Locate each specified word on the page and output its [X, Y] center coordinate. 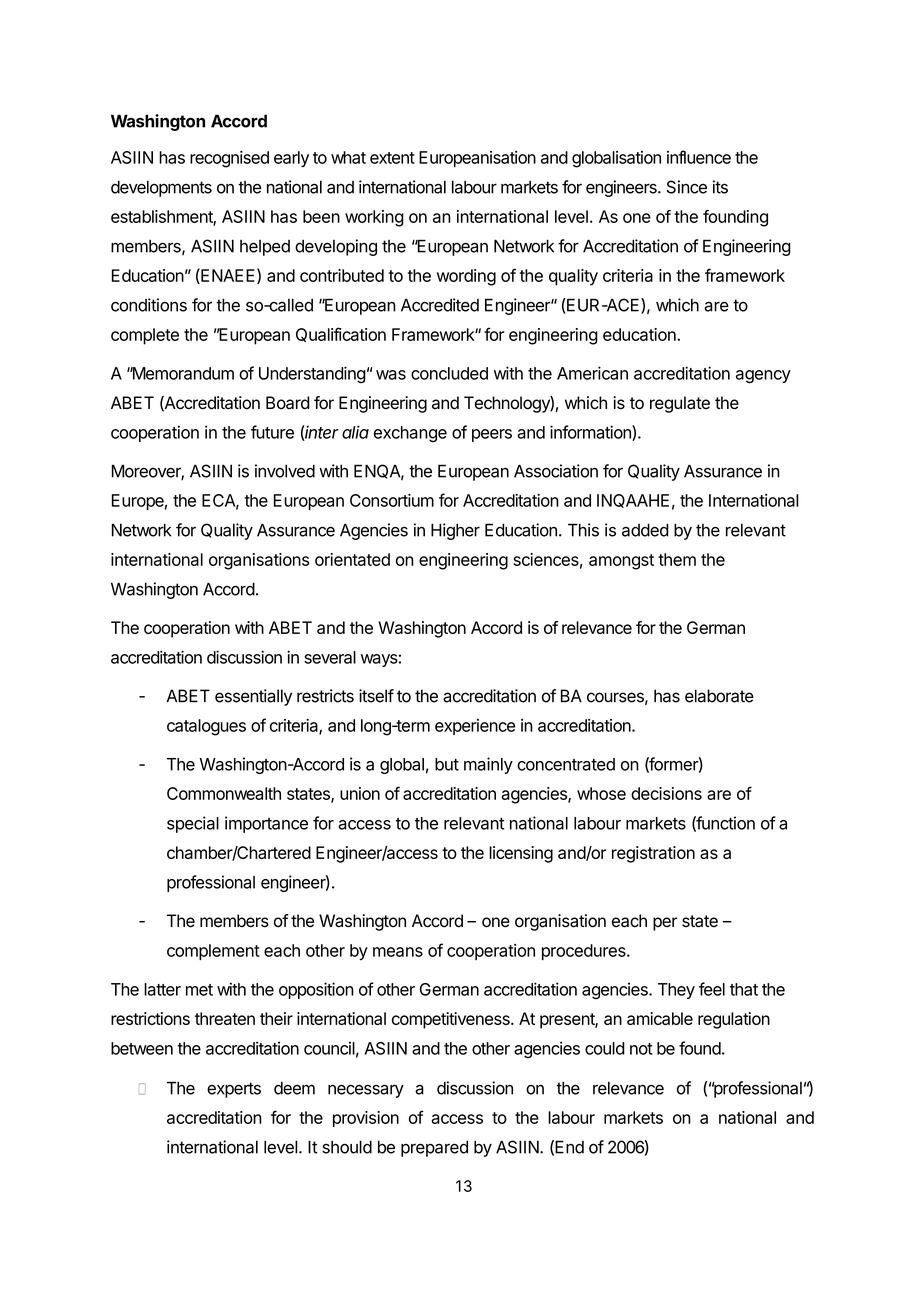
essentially [253, 697]
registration [653, 854]
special [193, 824]
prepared [434, 1148]
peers [492, 435]
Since [686, 187]
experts [234, 1090]
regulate [680, 404]
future [272, 432]
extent [392, 158]
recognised [229, 159]
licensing [521, 854]
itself [376, 696]
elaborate [719, 696]
